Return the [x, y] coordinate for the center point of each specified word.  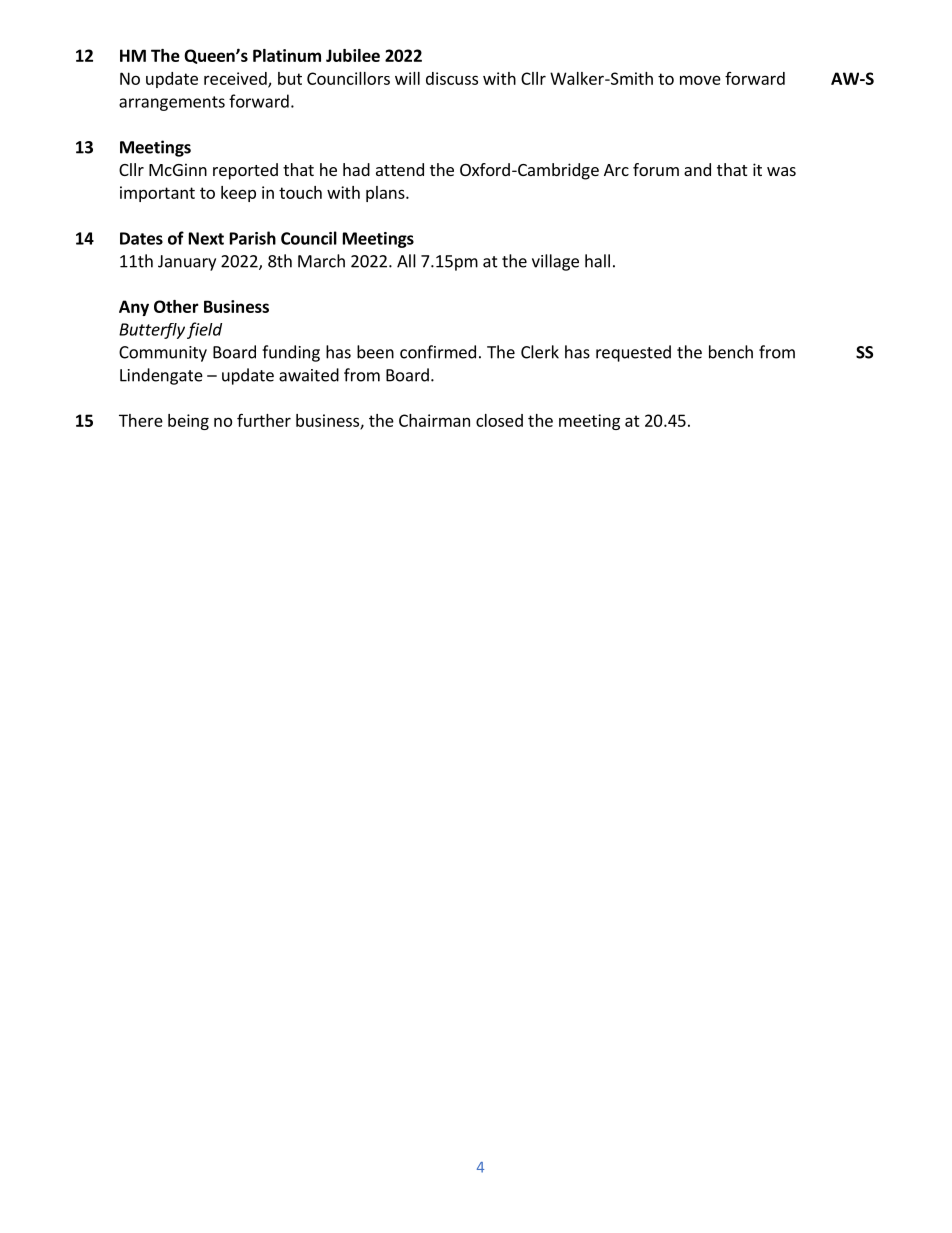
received [236, 79]
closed [499, 420]
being [188, 422]
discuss [452, 78]
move [700, 80]
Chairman [434, 420]
